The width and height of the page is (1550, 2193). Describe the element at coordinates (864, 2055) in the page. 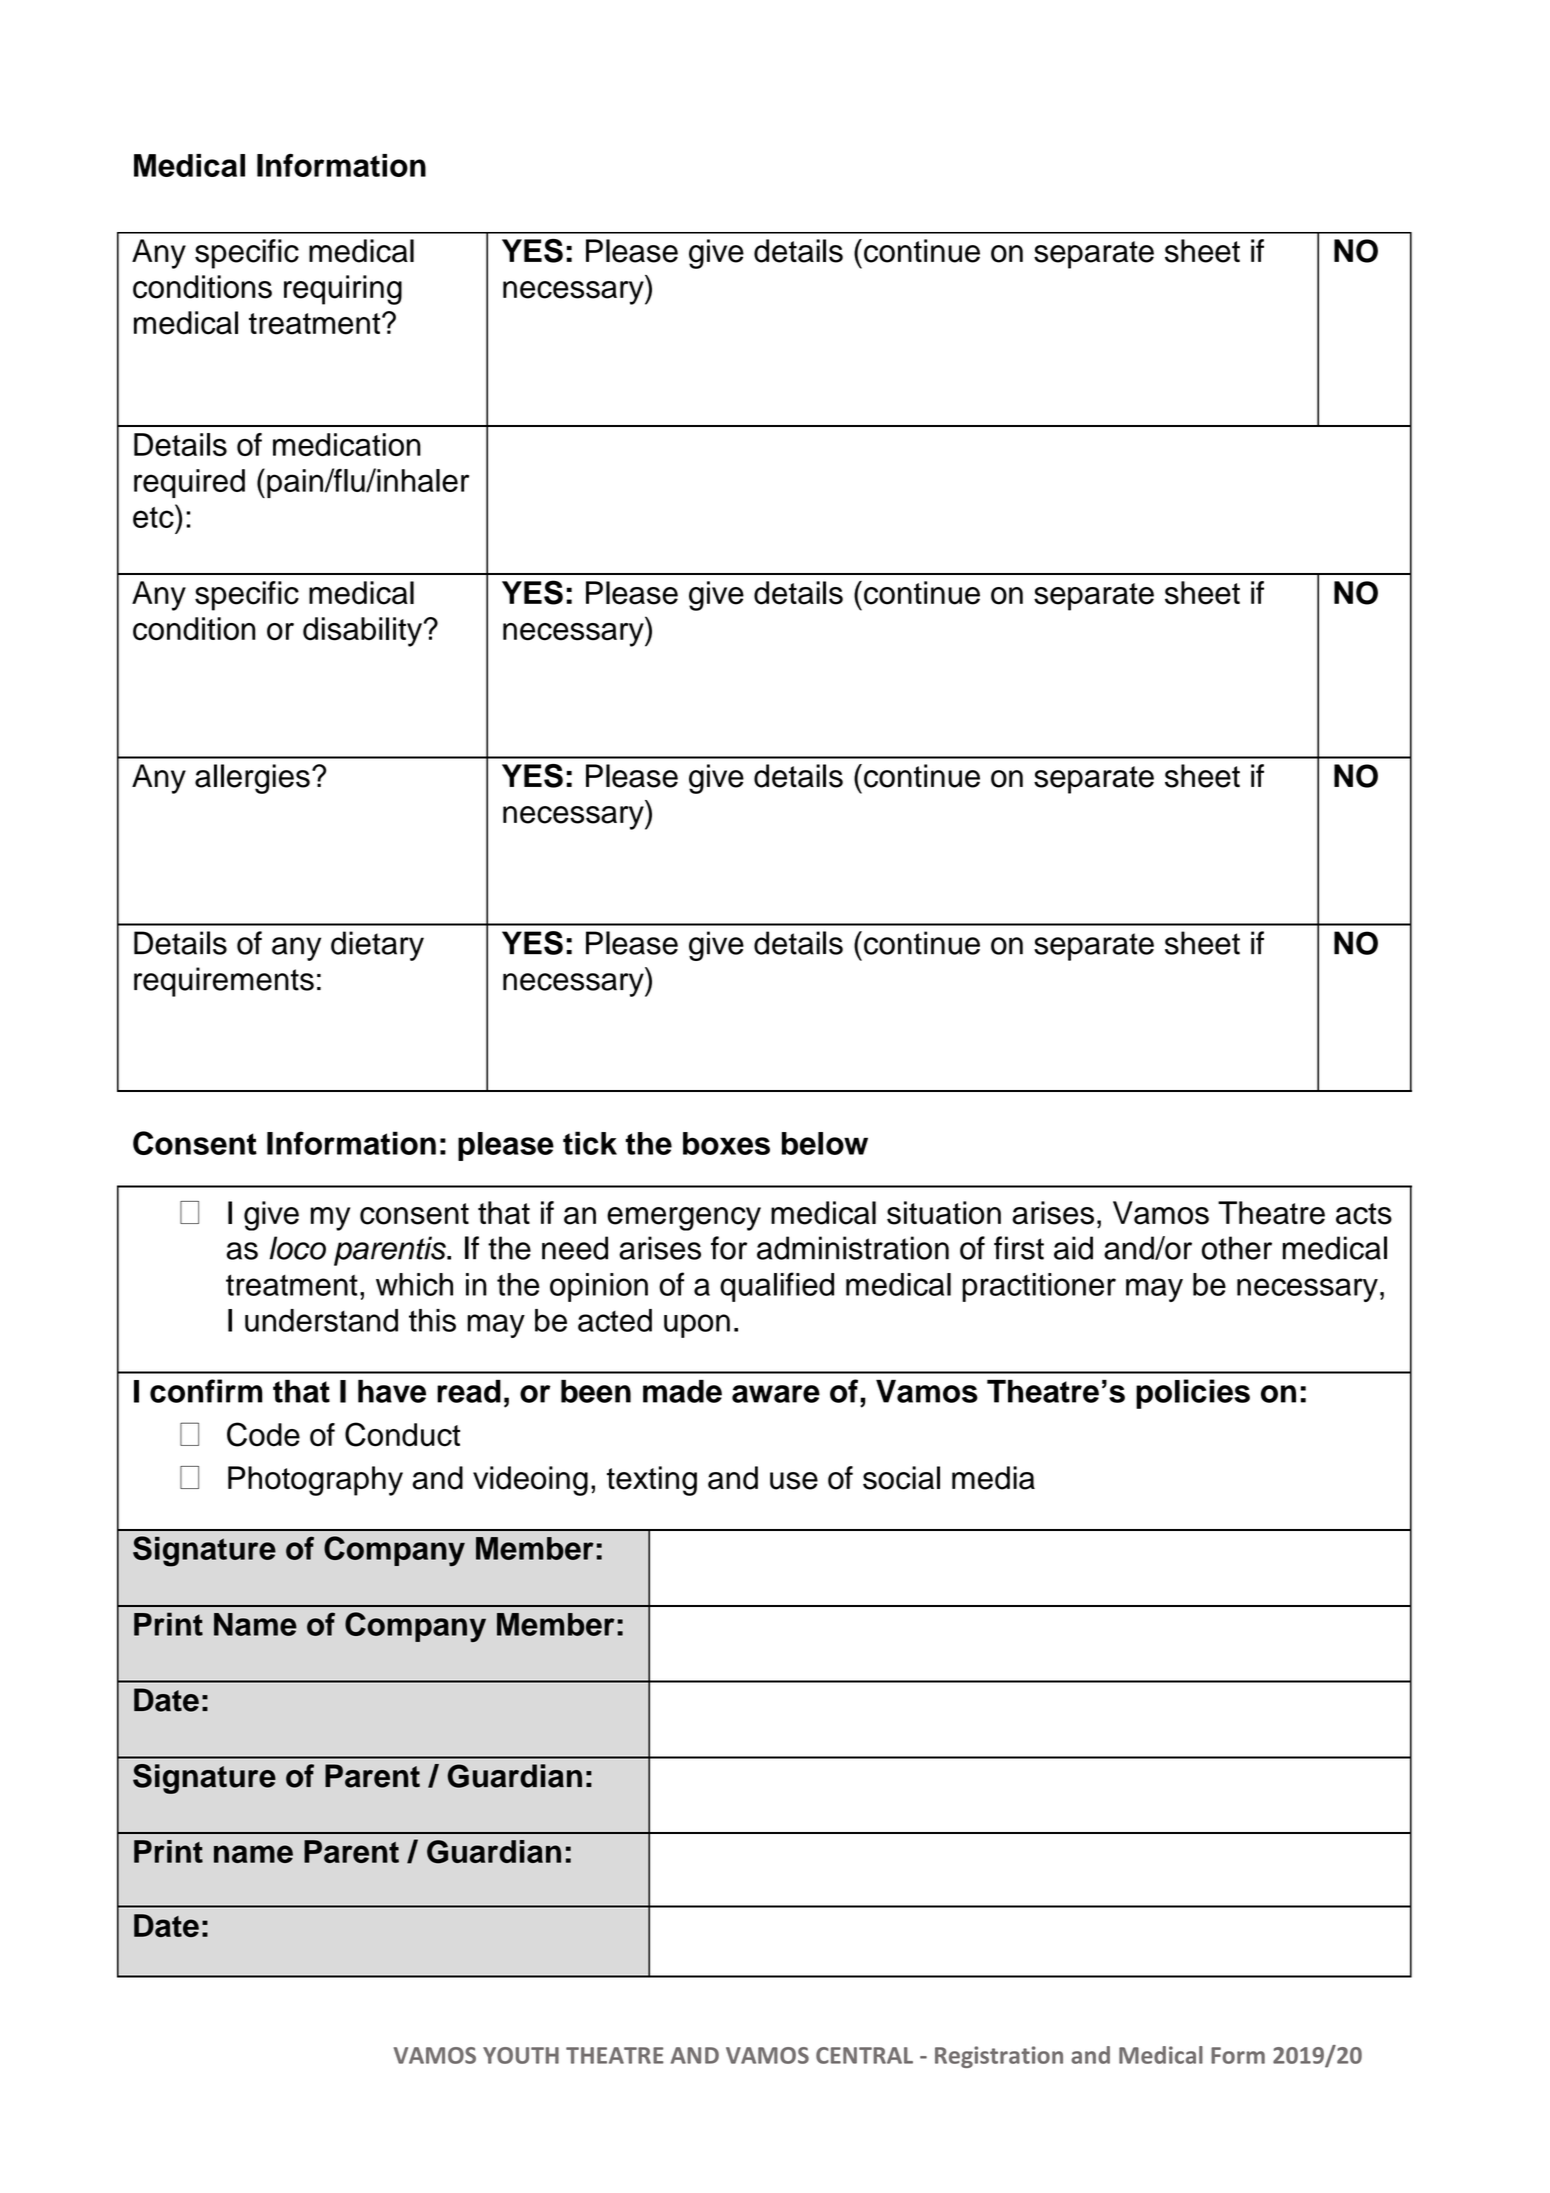

I see `CENTRAL` at that location.
